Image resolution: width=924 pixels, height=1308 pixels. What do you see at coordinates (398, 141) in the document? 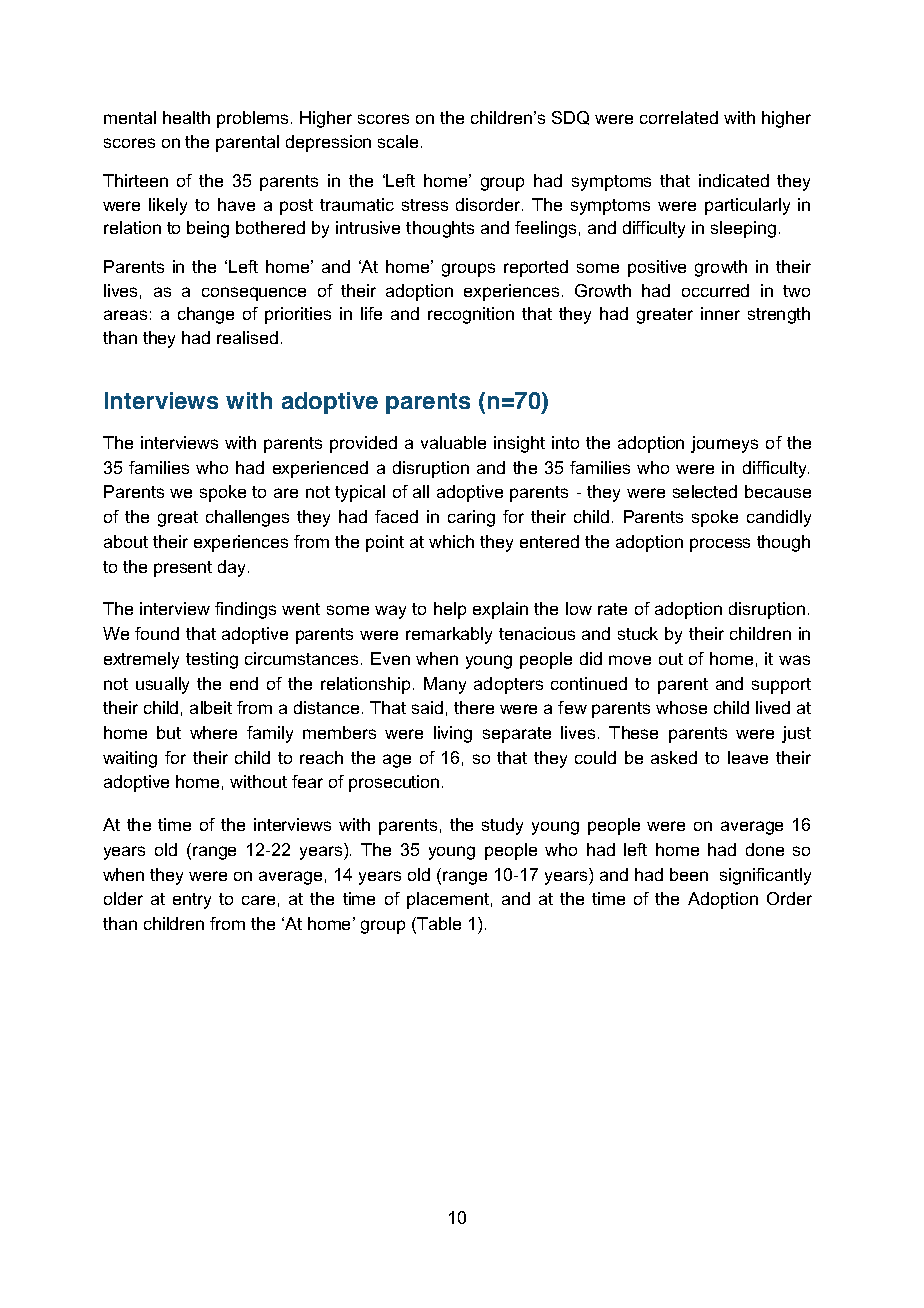
I see `scale` at bounding box center [398, 141].
